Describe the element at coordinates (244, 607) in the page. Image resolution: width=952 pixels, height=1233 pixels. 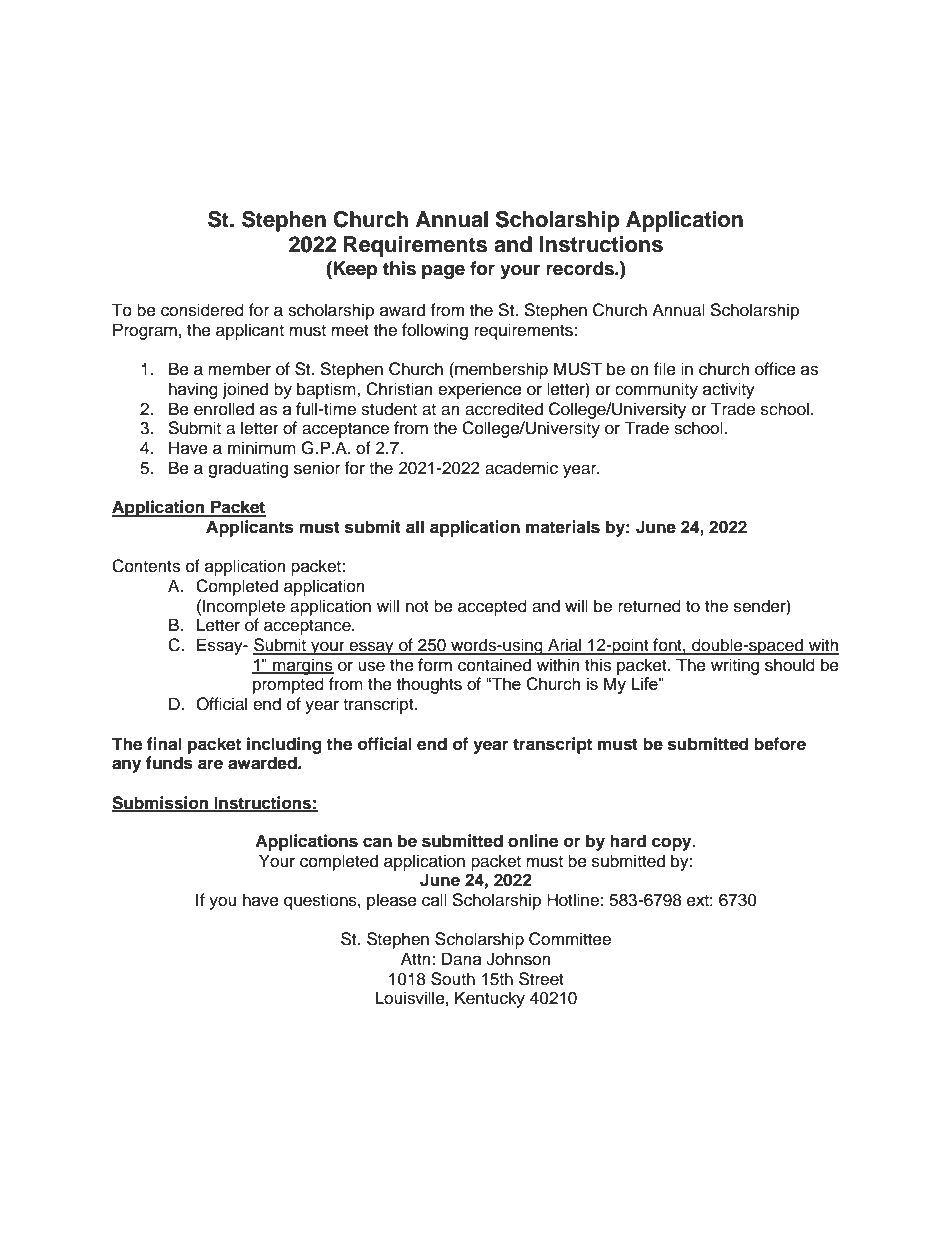
I see `Incomplete` at that location.
